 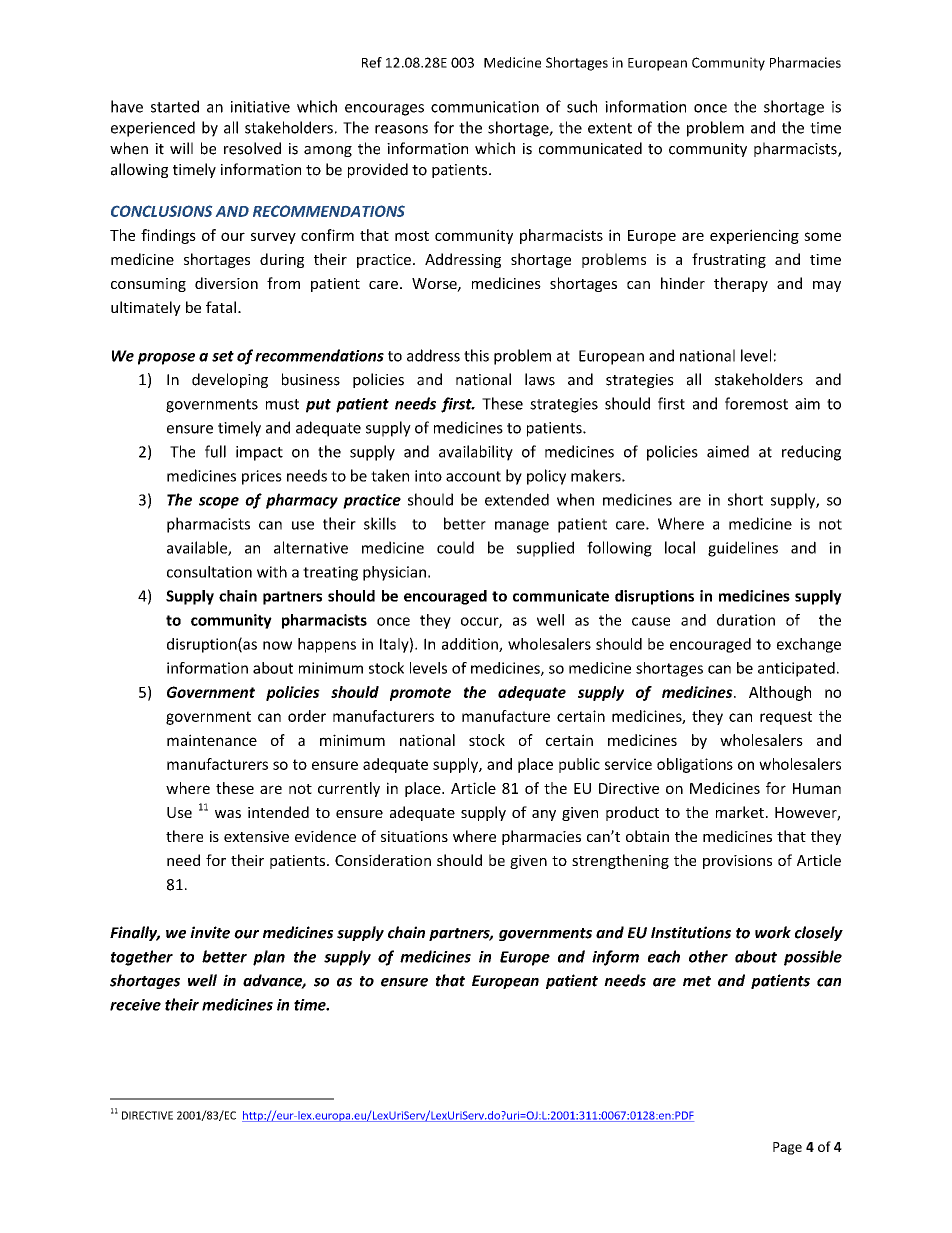 What do you see at coordinates (746, 620) in the screenshot?
I see `duration` at bounding box center [746, 620].
